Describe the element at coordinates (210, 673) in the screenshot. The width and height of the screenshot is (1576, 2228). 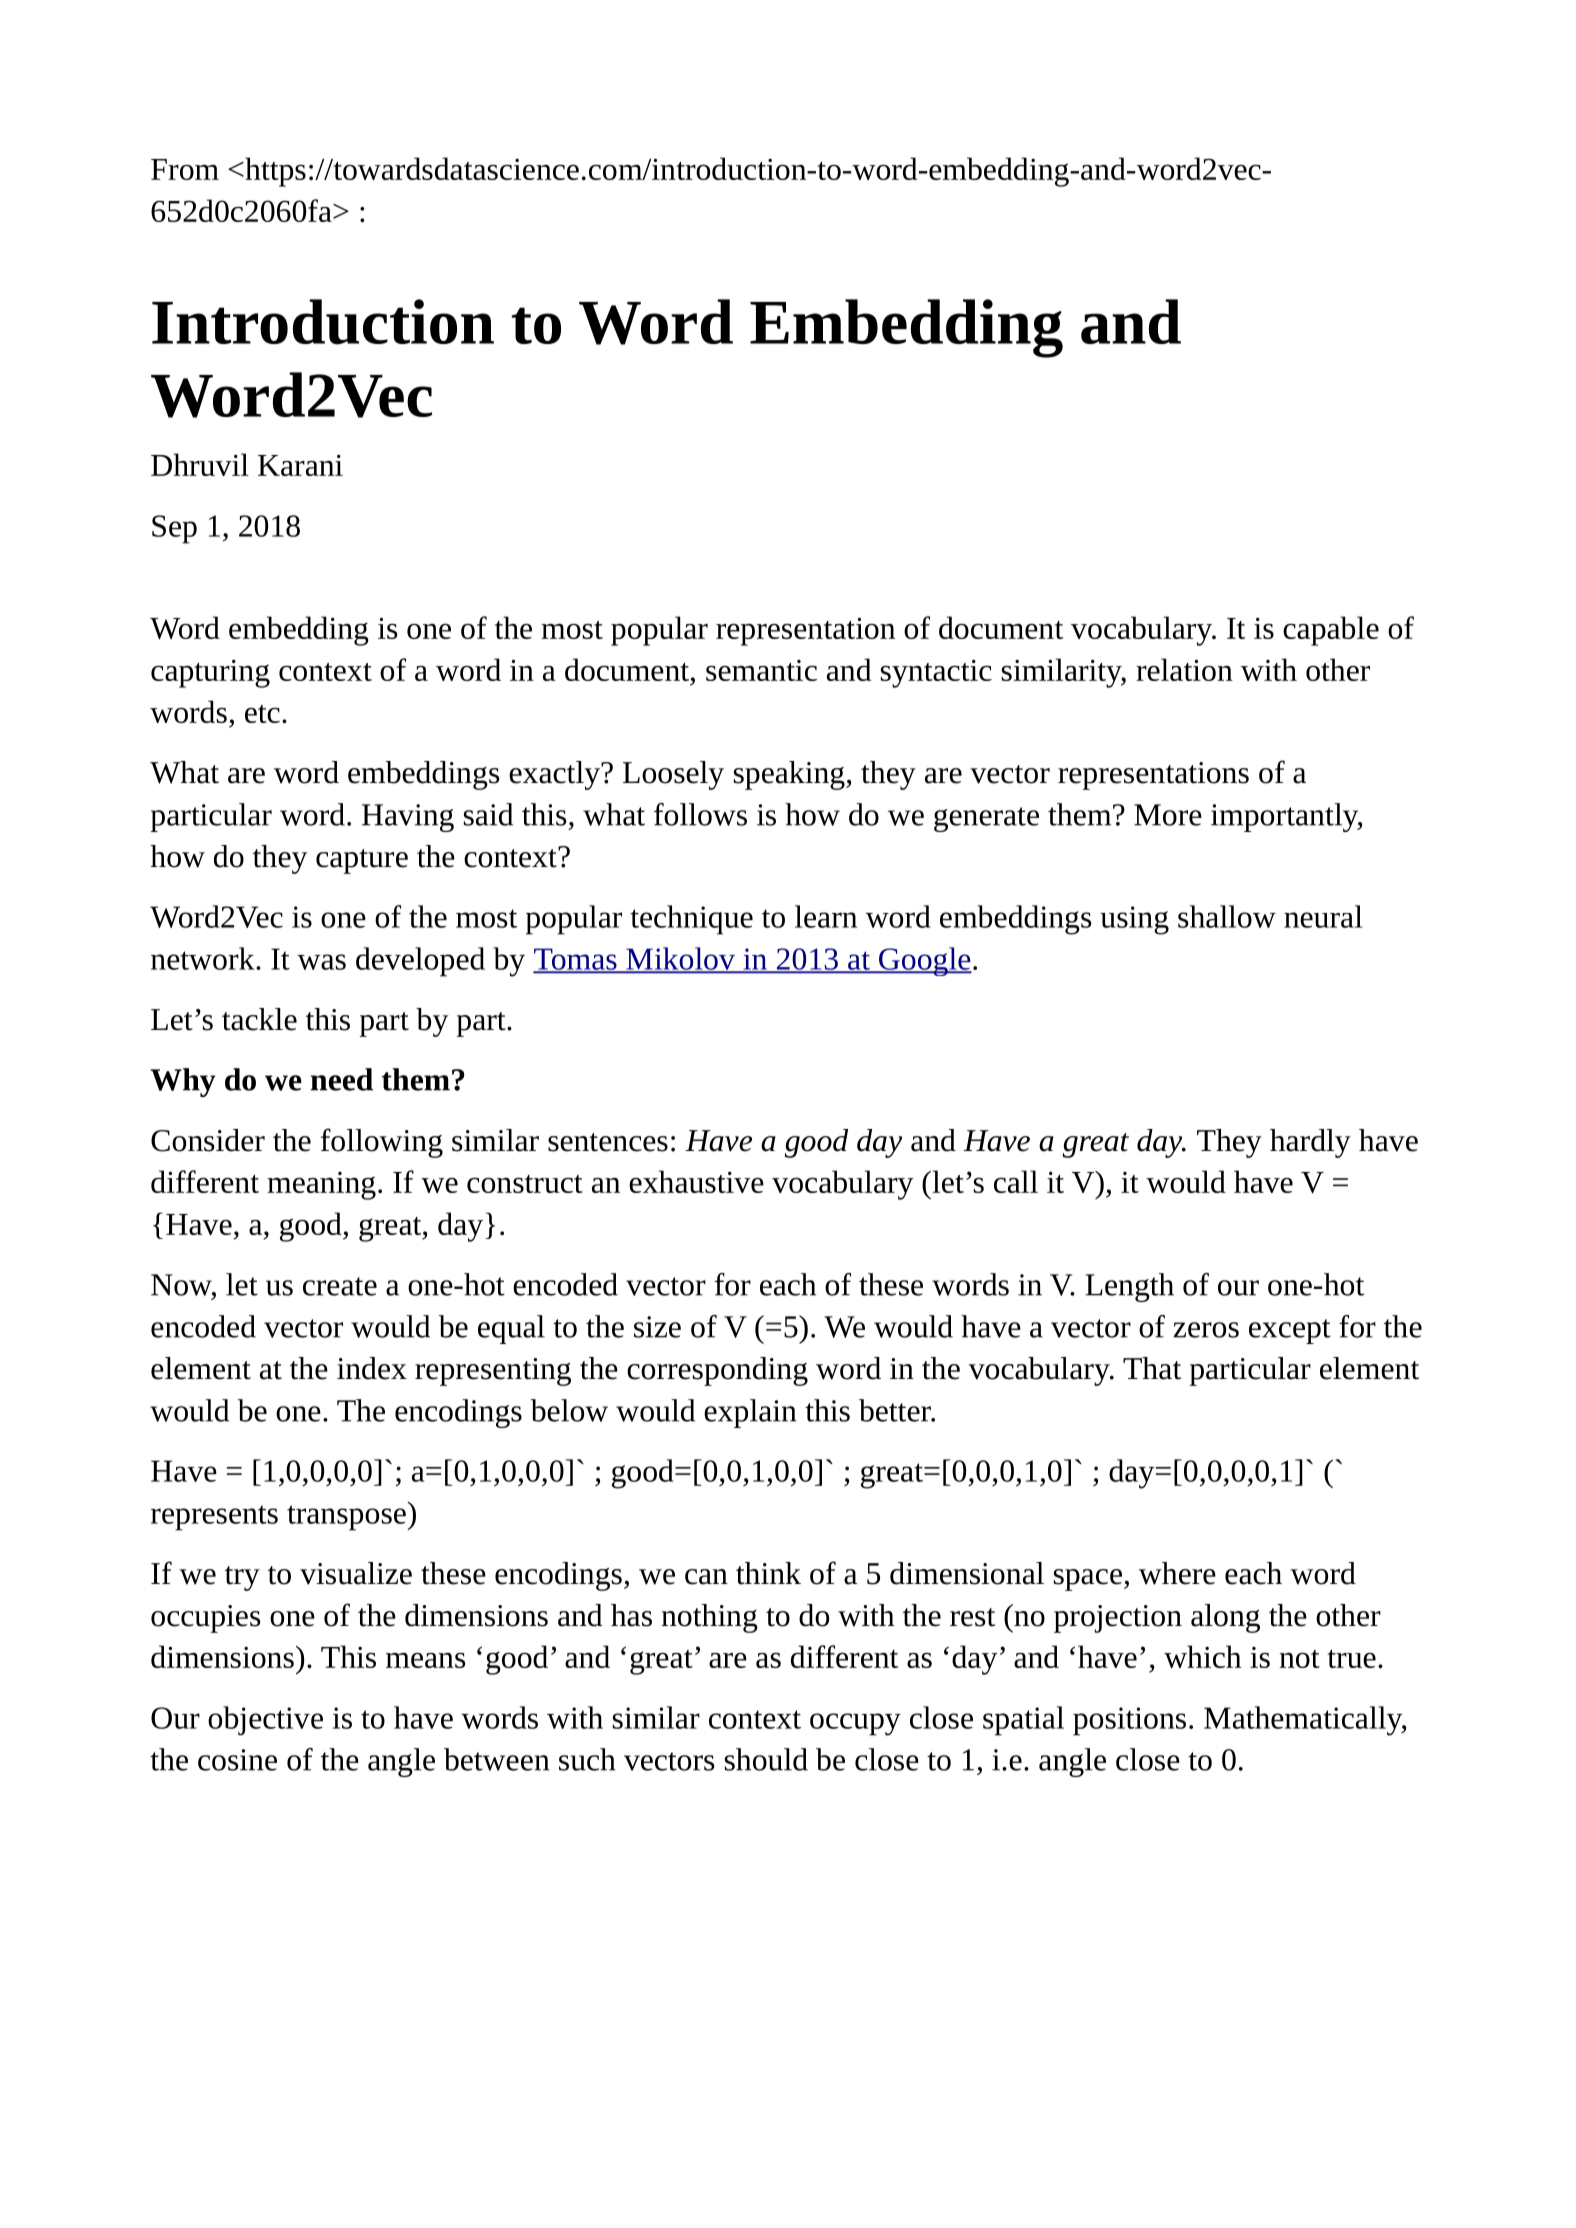
I see `capturing` at that location.
